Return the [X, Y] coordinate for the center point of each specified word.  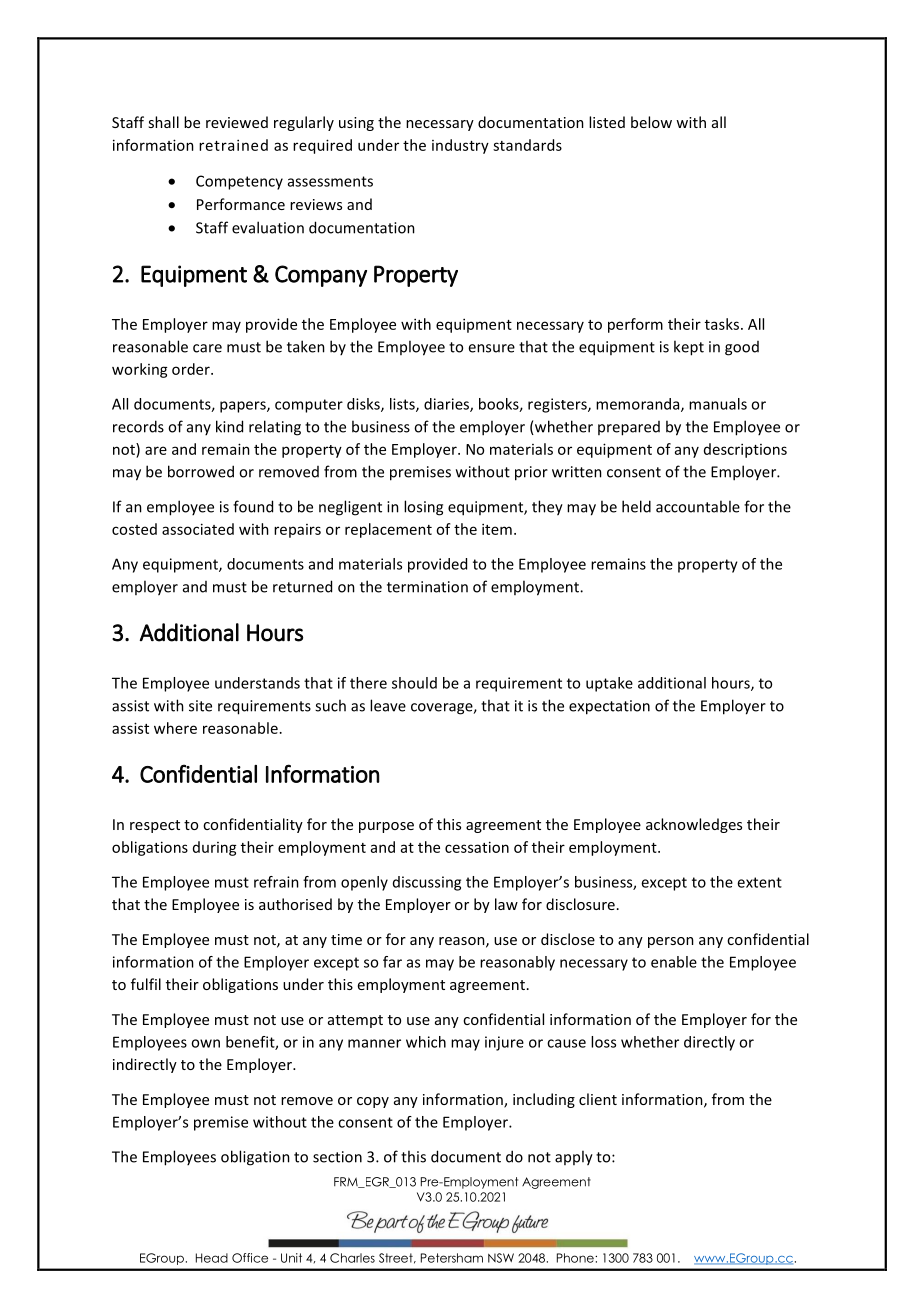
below [651, 122]
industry [460, 146]
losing [423, 508]
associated [198, 529]
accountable [698, 506]
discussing [427, 883]
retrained [233, 145]
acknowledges [694, 825]
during [215, 848]
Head [212, 1258]
